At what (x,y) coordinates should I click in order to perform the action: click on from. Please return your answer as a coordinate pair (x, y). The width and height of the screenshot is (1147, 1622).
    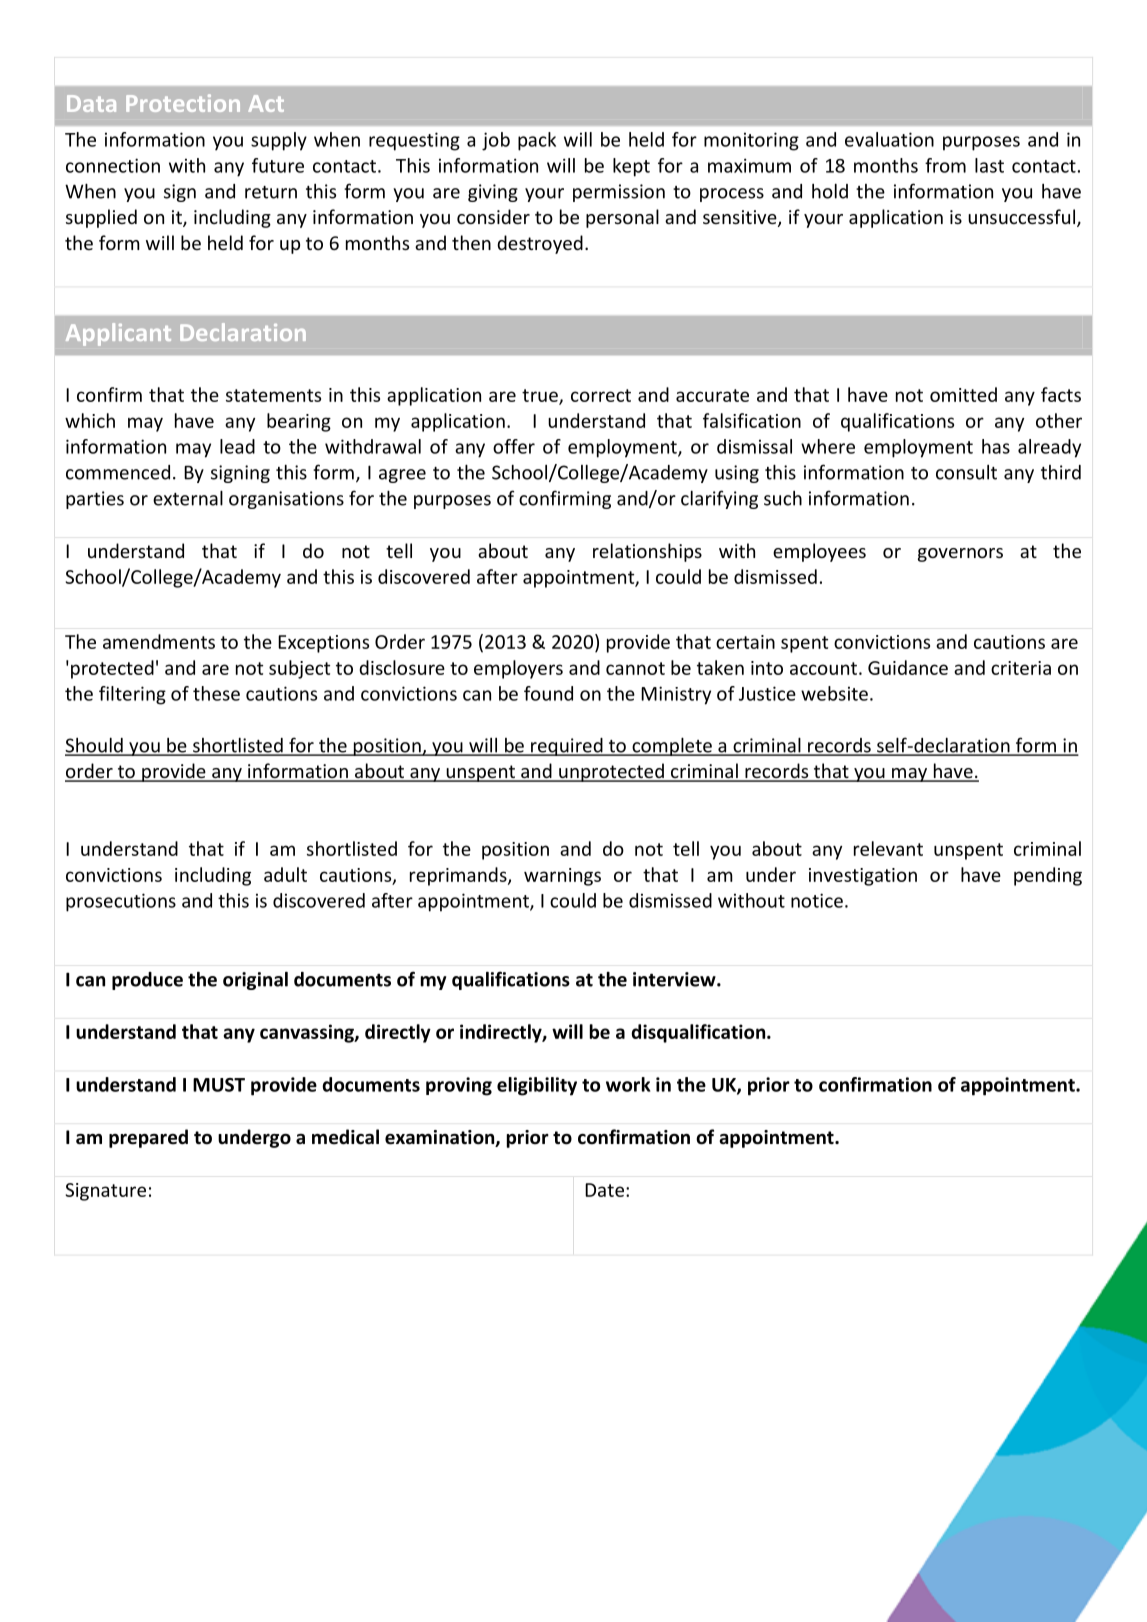
    Looking at the image, I should click on (945, 165).
